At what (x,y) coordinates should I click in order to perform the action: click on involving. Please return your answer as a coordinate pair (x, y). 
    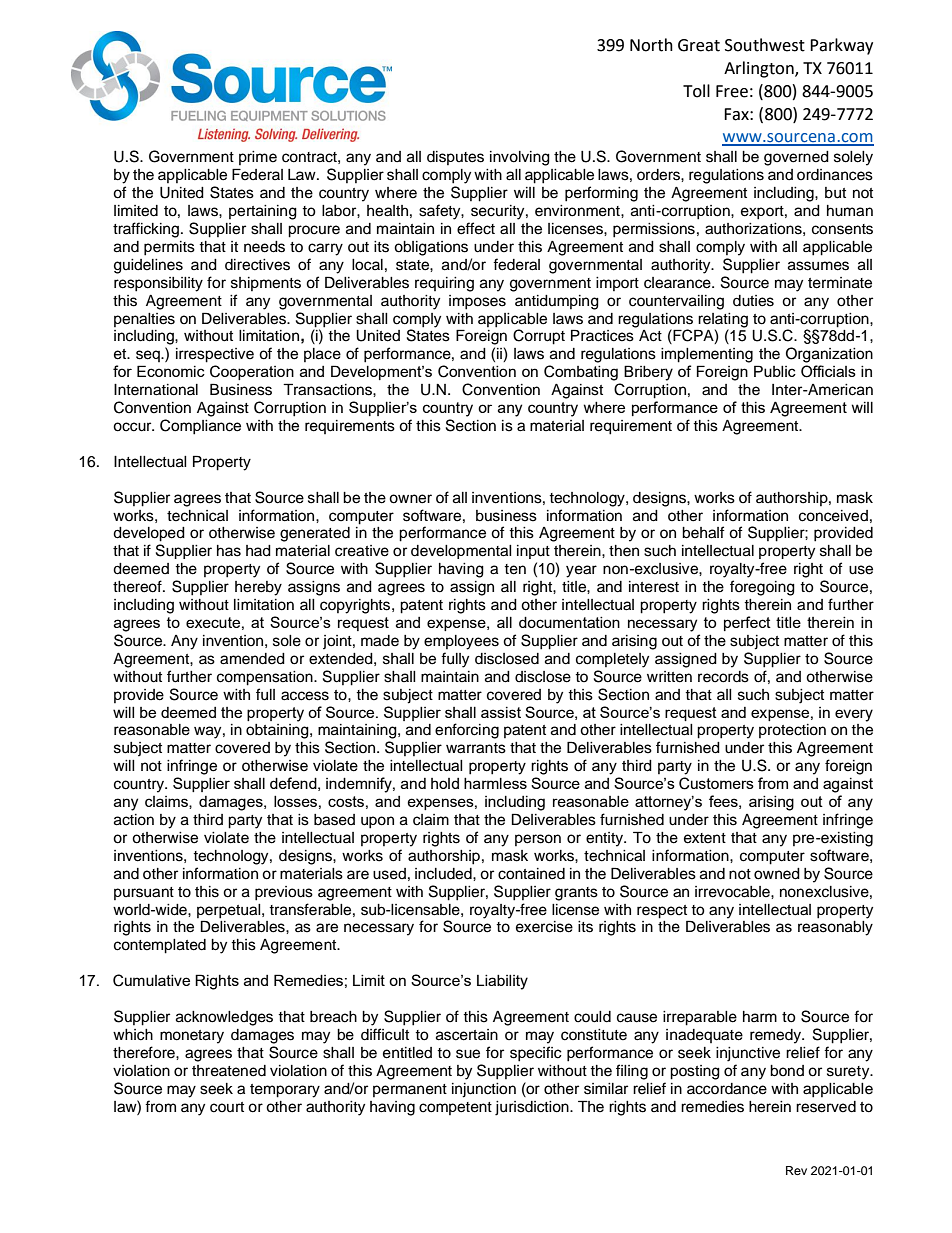
    Looking at the image, I should click on (520, 158).
